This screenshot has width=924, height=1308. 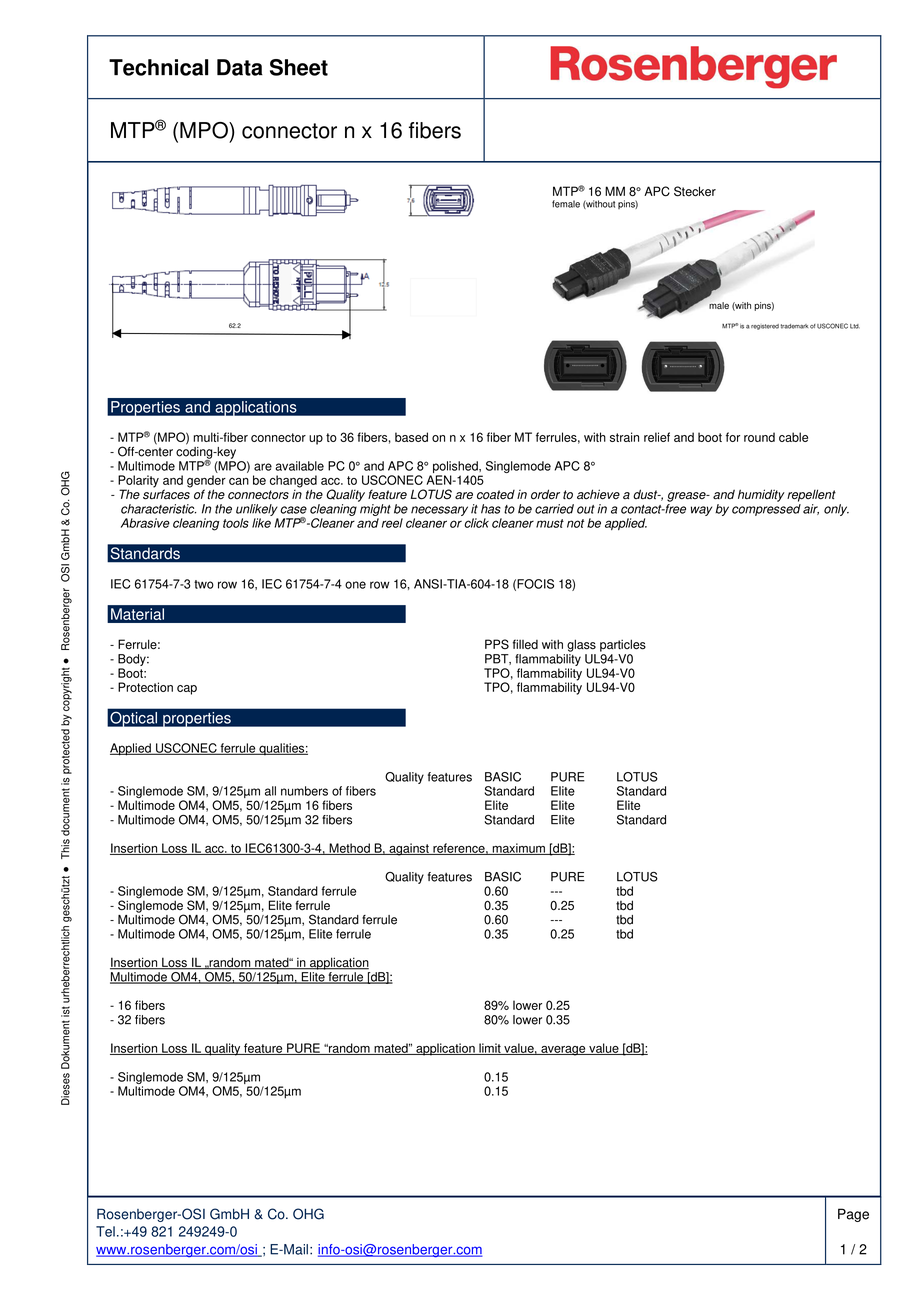 What do you see at coordinates (411, 437) in the screenshot?
I see `based` at bounding box center [411, 437].
